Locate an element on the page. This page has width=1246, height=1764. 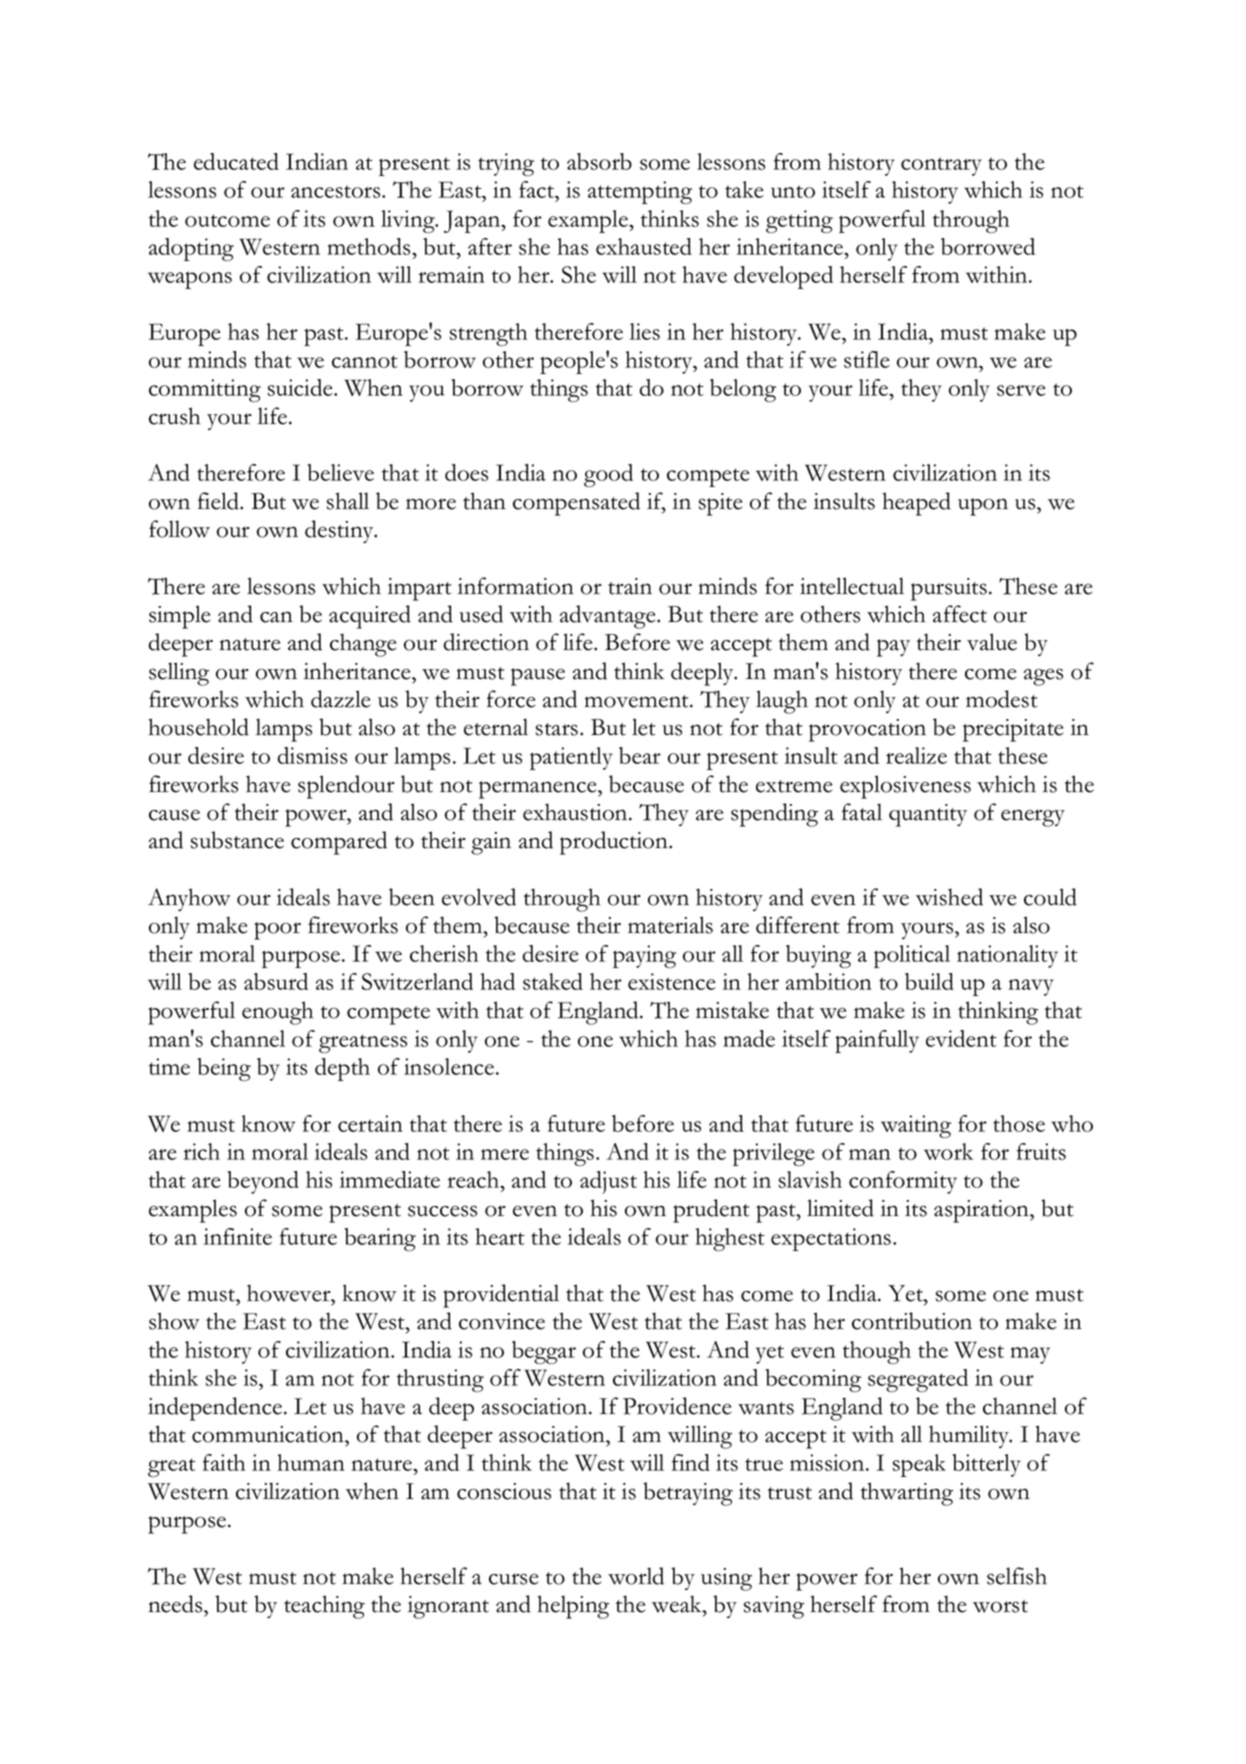
infinite is located at coordinates (238, 1236).
